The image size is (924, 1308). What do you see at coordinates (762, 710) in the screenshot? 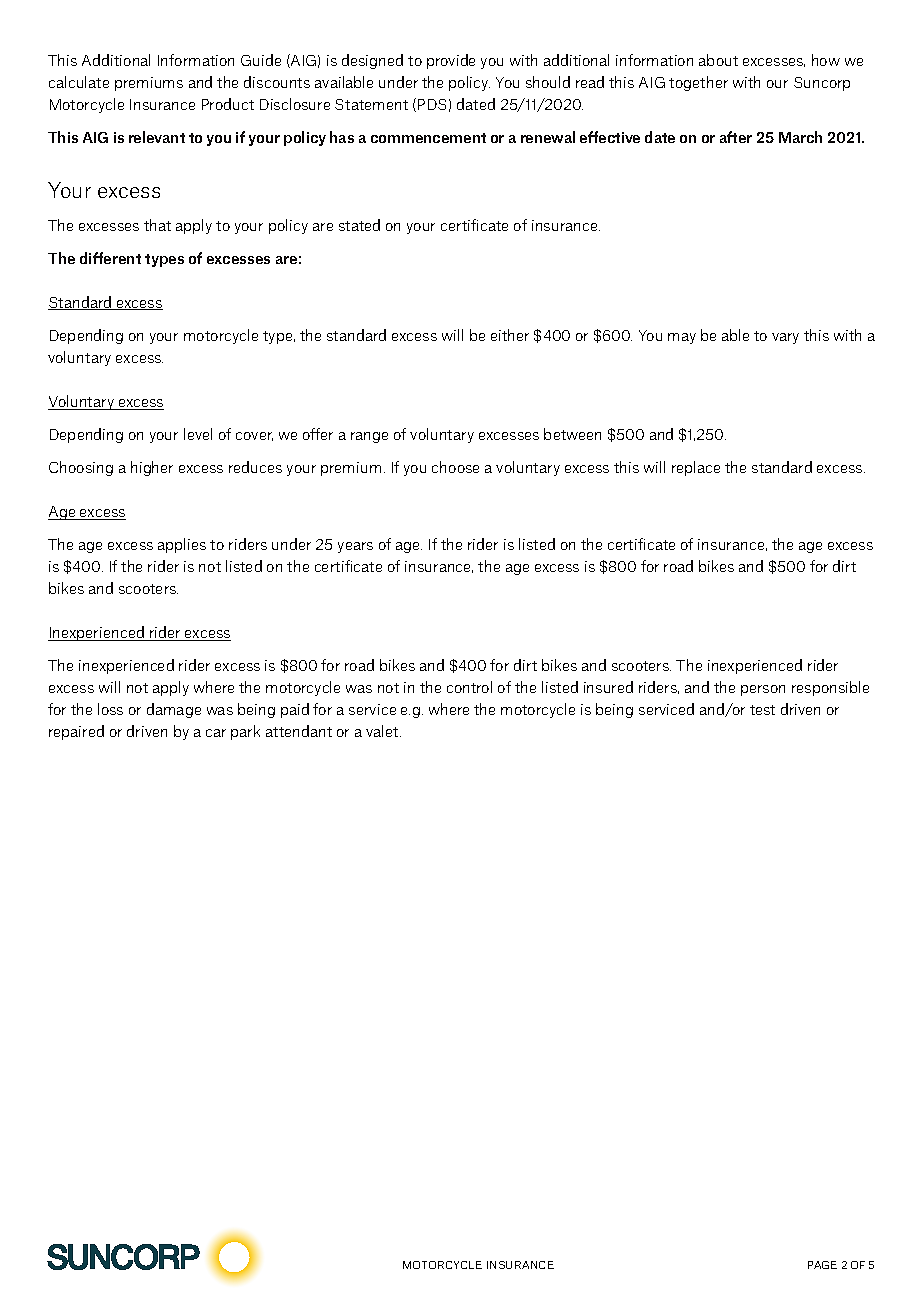
I see `test` at bounding box center [762, 710].
